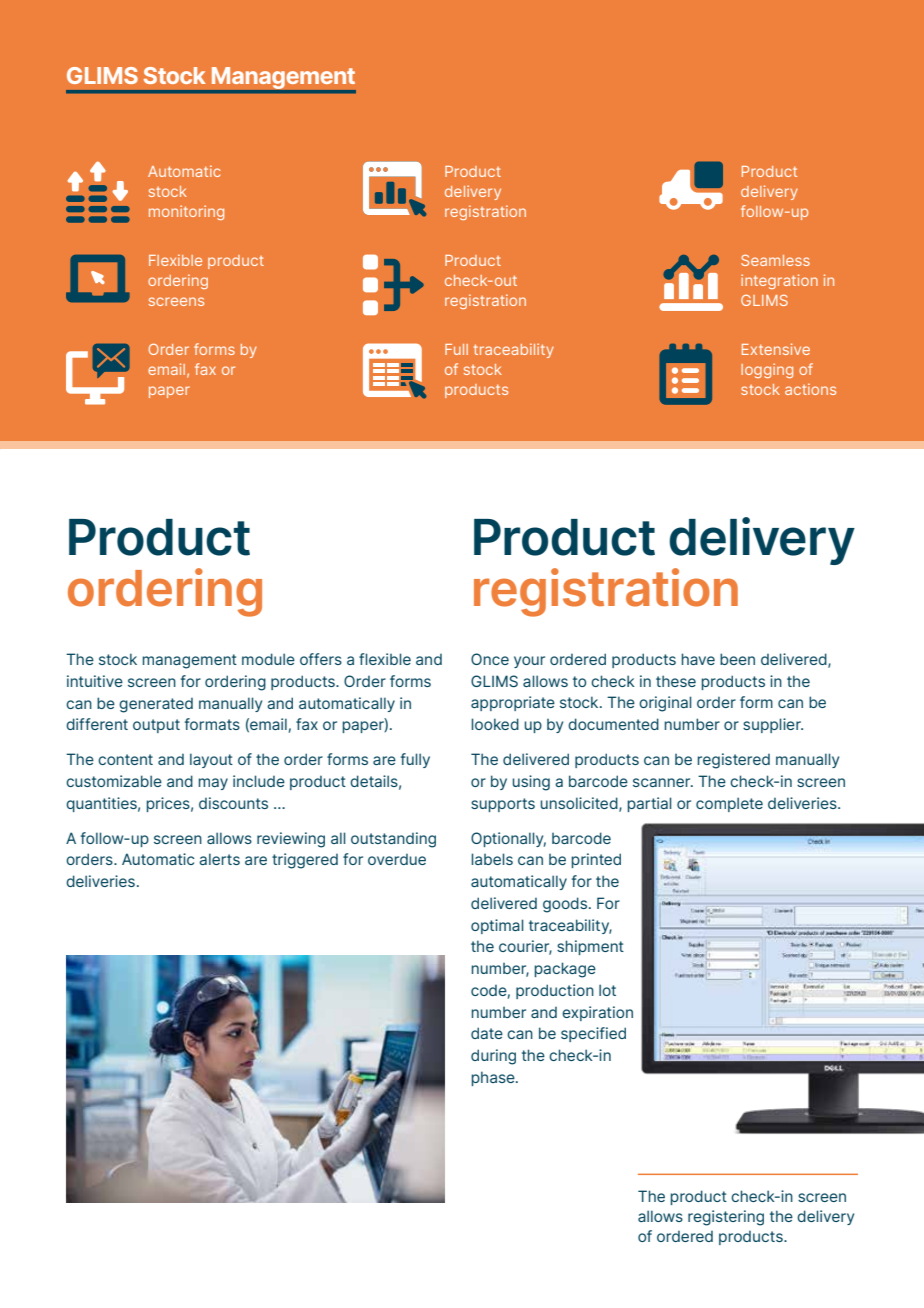 Image resolution: width=924 pixels, height=1308 pixels. What do you see at coordinates (494, 1078) in the screenshot?
I see `phase` at bounding box center [494, 1078].
